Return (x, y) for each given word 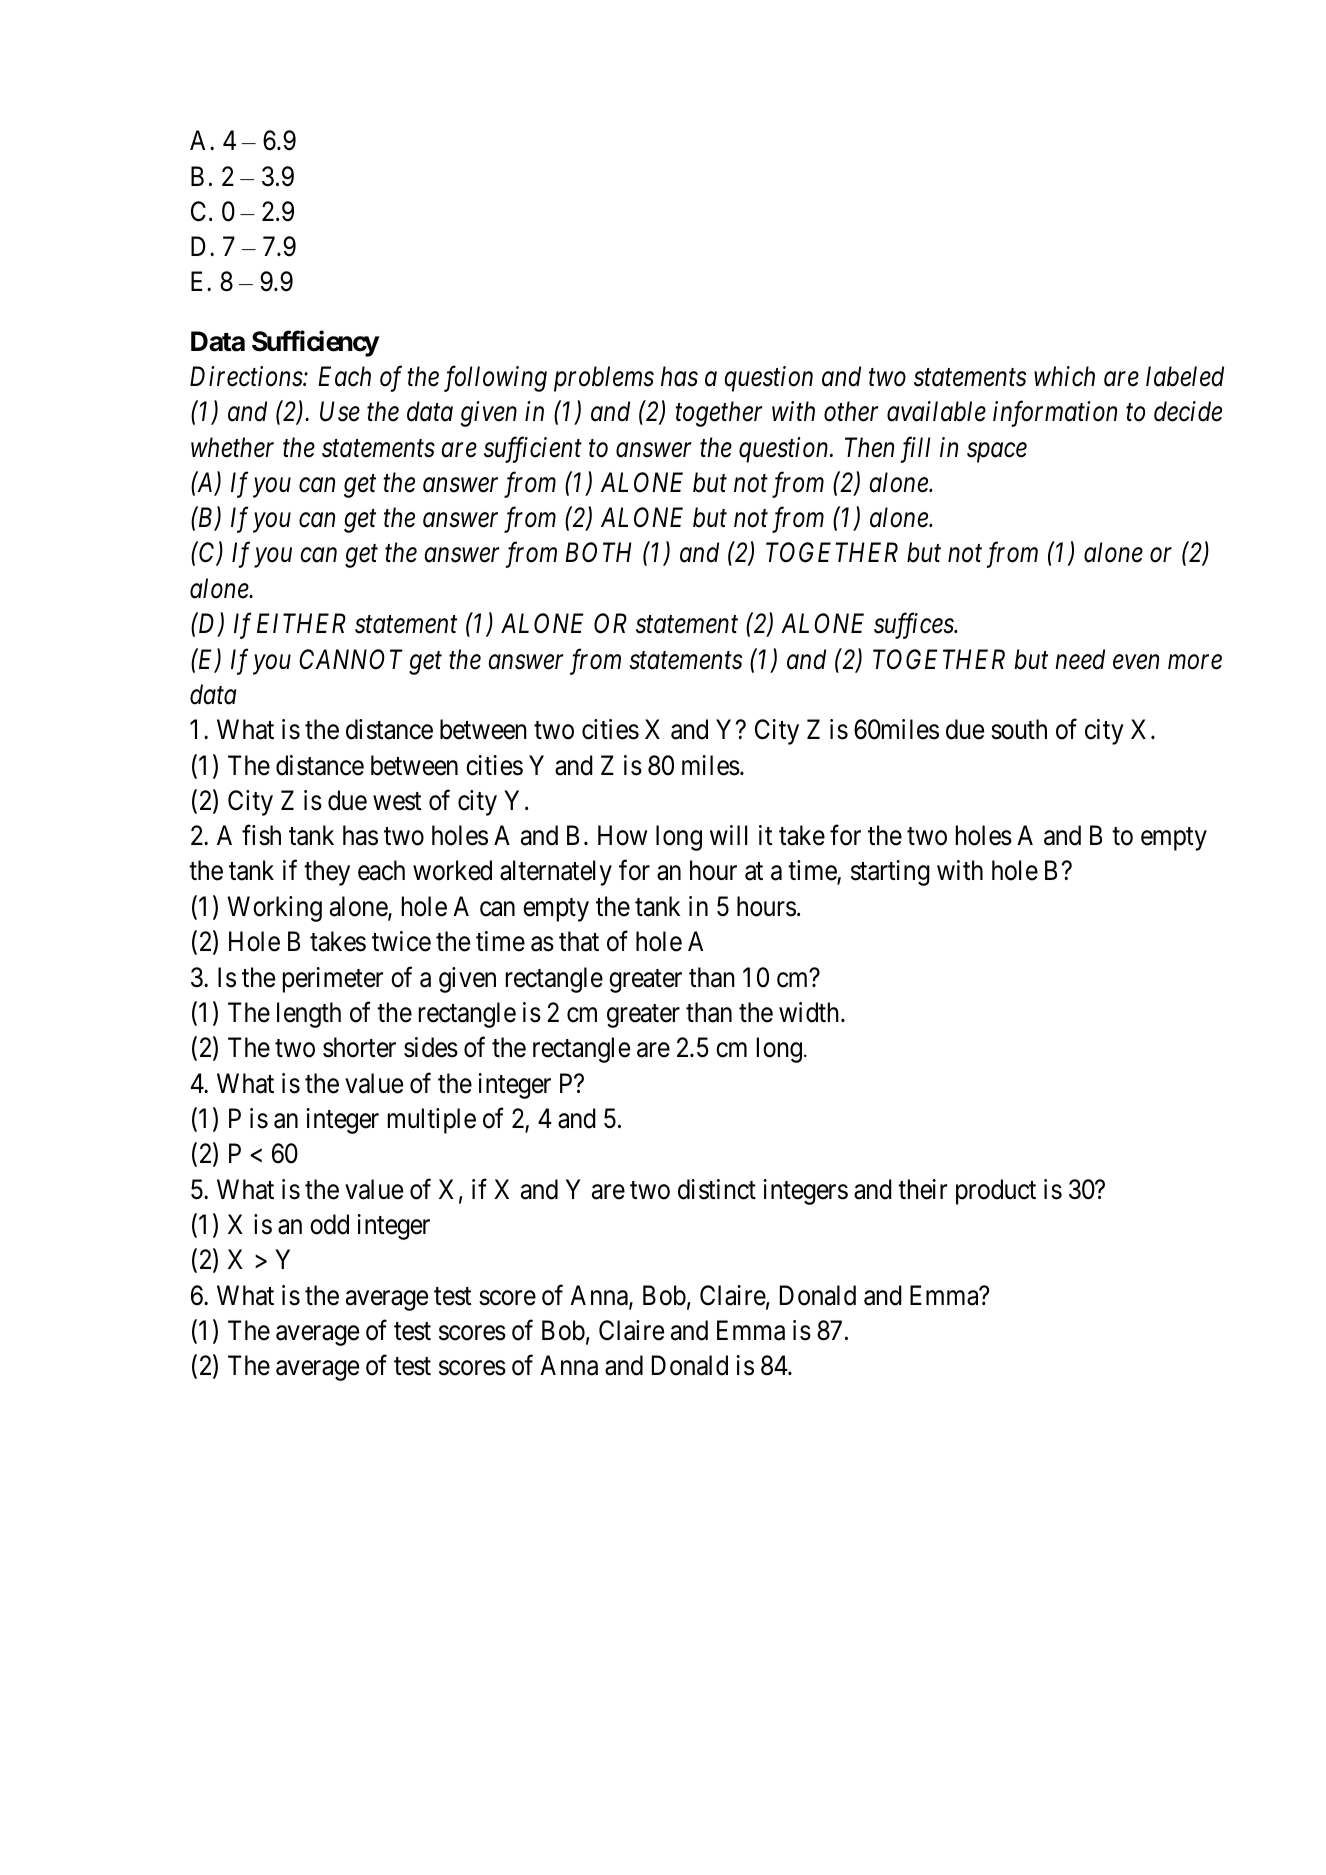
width (810, 1012)
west (397, 801)
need (1080, 659)
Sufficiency (315, 344)
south (1019, 729)
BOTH (598, 553)
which (1064, 376)
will (728, 835)
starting (890, 873)
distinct (717, 1189)
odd (329, 1224)
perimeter (333, 980)
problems (604, 379)
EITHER (301, 623)
